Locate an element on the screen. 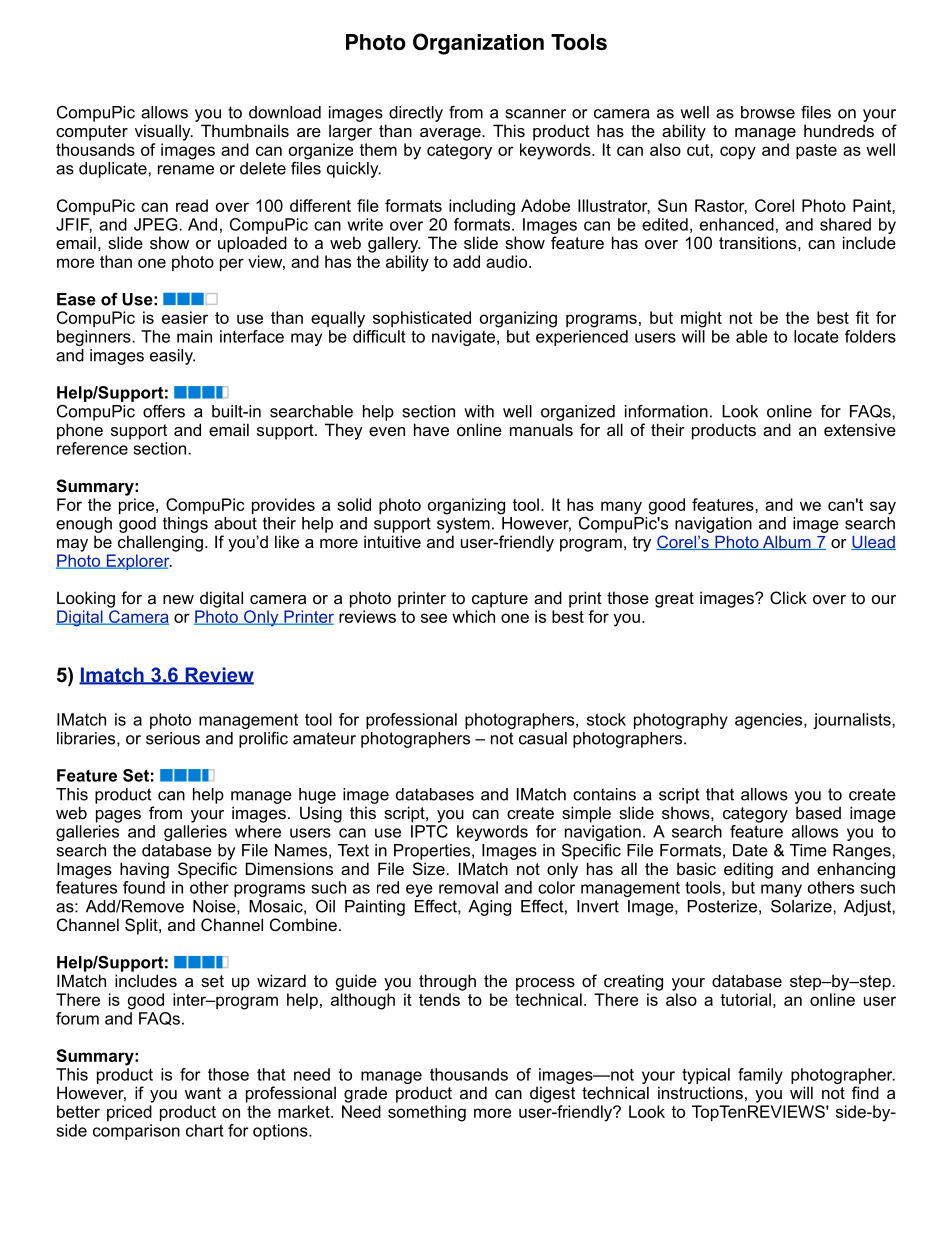  capture is located at coordinates (500, 600).
